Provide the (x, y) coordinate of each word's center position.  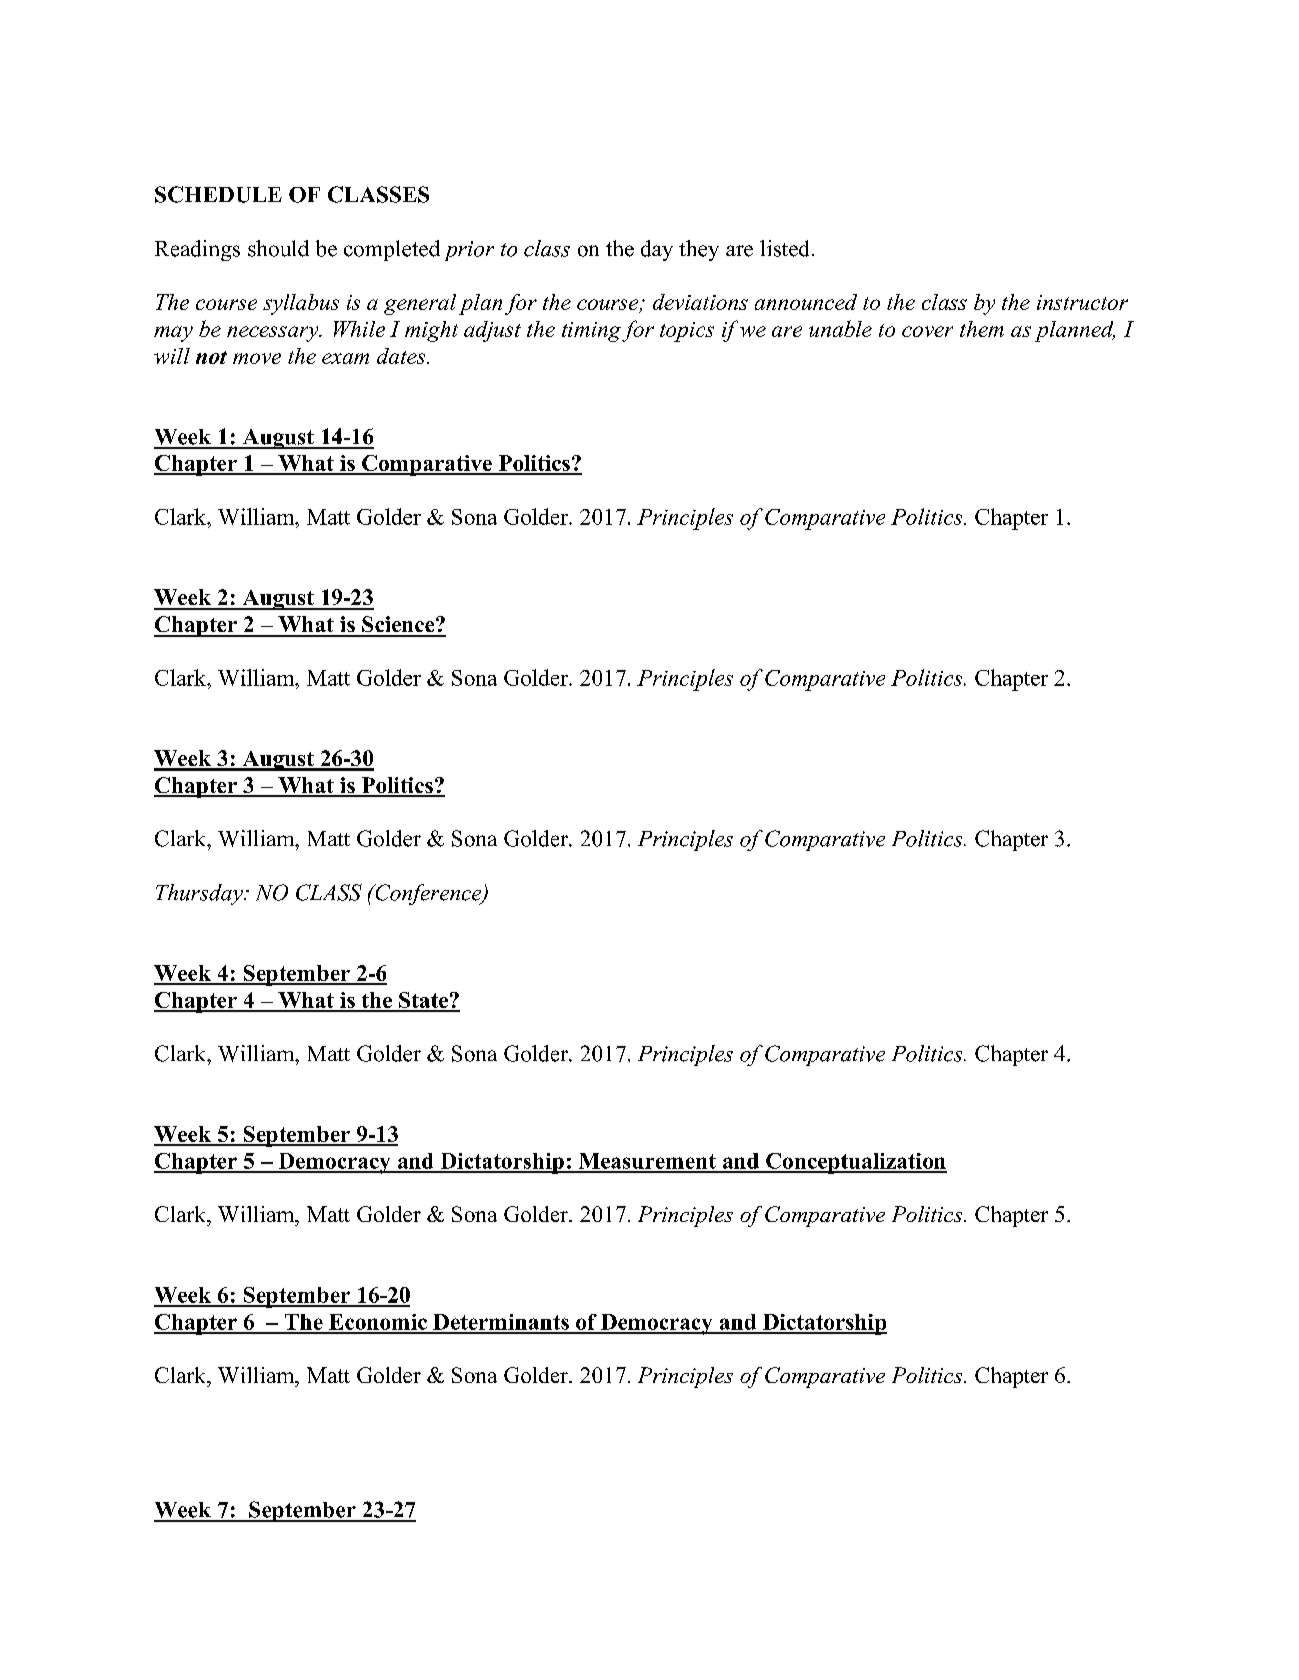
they (699, 250)
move (257, 358)
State (423, 1001)
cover (927, 331)
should (278, 248)
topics (687, 332)
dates (402, 356)
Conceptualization (855, 1163)
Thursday (200, 894)
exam (345, 358)
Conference (428, 894)
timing (591, 332)
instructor (1082, 302)
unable (840, 328)
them (982, 329)
